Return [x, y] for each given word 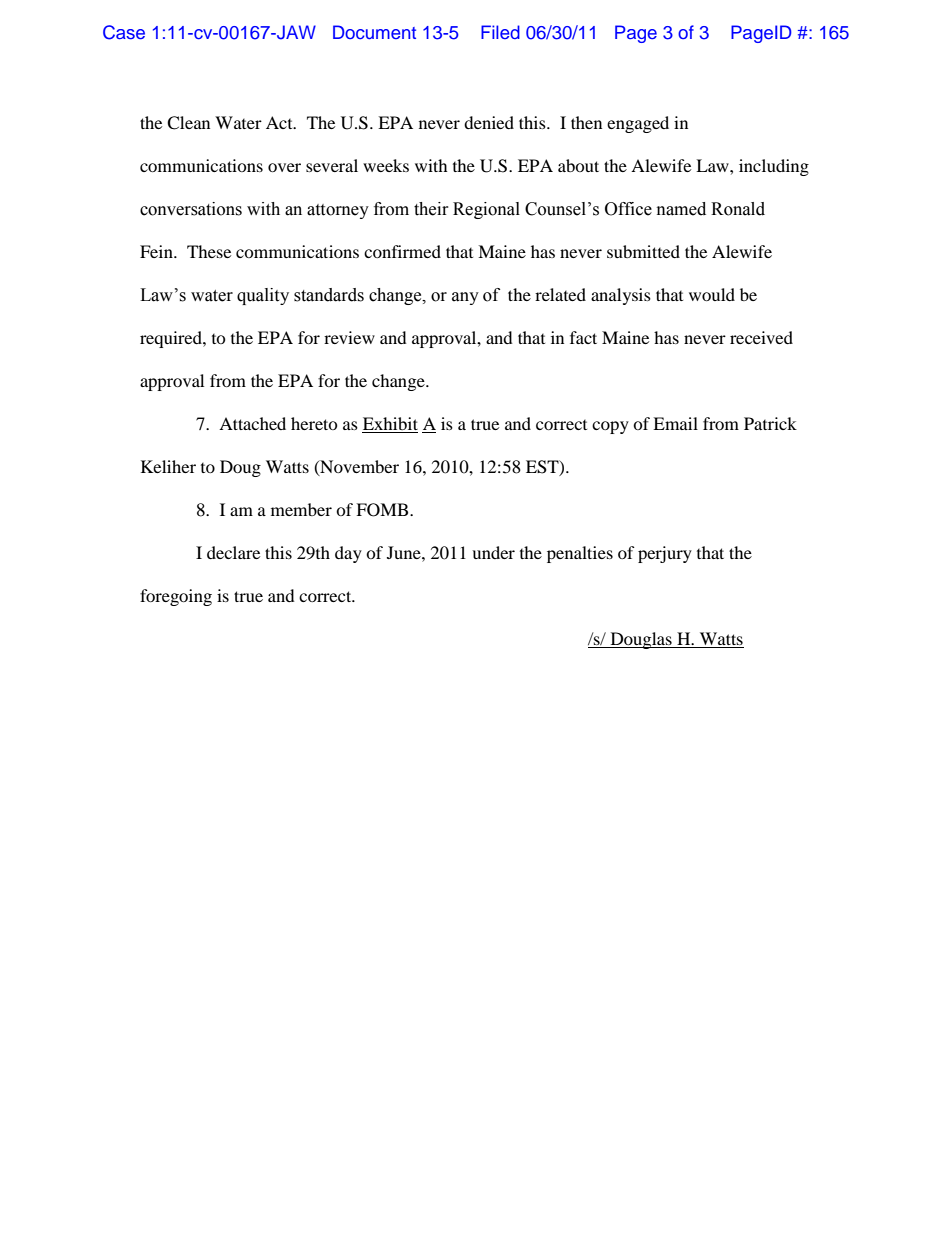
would [712, 294]
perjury [665, 554]
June [405, 552]
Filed [500, 32]
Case [124, 32]
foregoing [176, 597]
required [172, 339]
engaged [638, 124]
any [465, 298]
